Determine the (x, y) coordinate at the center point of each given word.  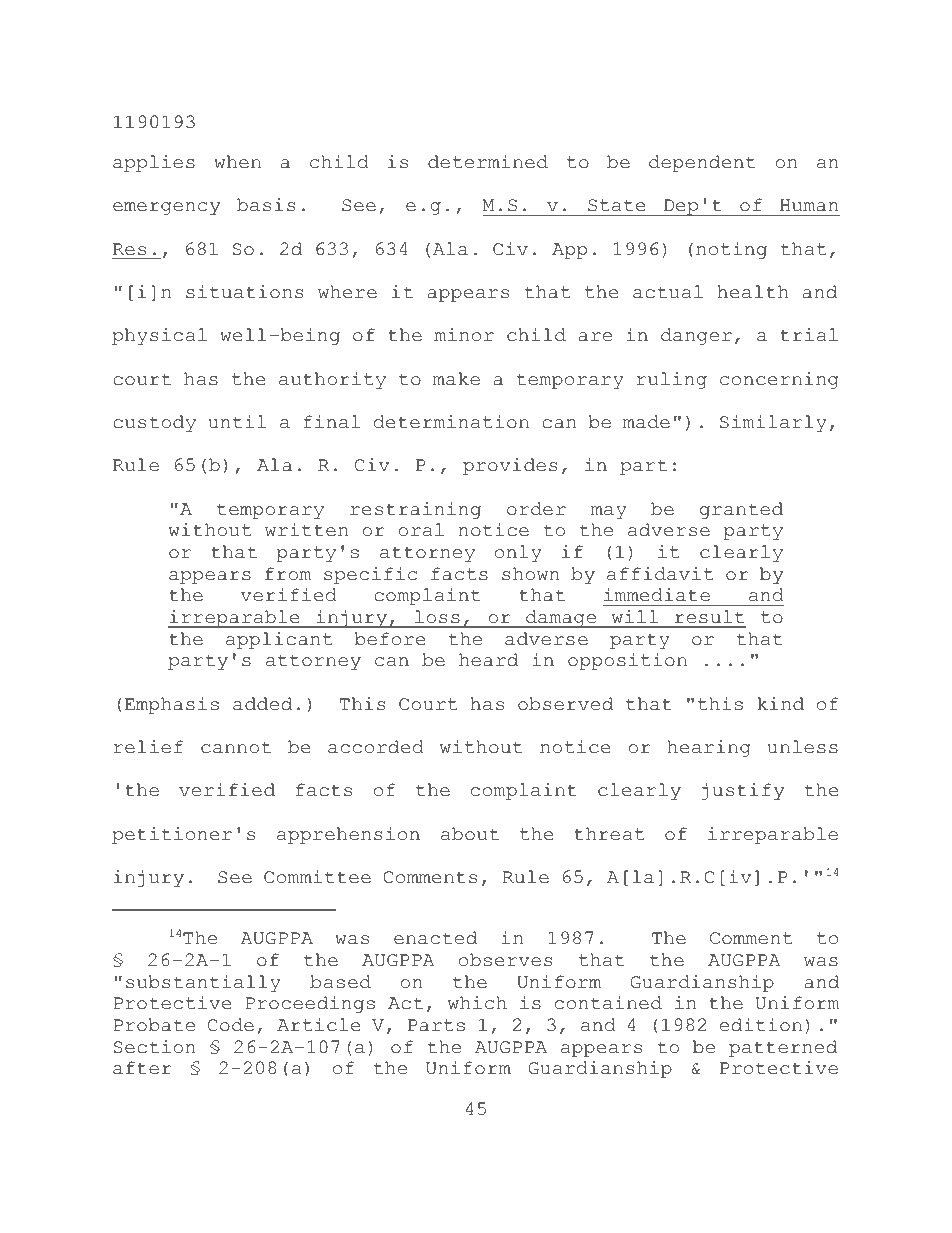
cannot (236, 747)
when (237, 162)
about (470, 834)
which (477, 1003)
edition (761, 1025)
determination (451, 422)
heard (488, 660)
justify (742, 791)
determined (488, 162)
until (237, 422)
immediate (657, 595)
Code (231, 1025)
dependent (702, 163)
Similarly (773, 423)
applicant (279, 640)
